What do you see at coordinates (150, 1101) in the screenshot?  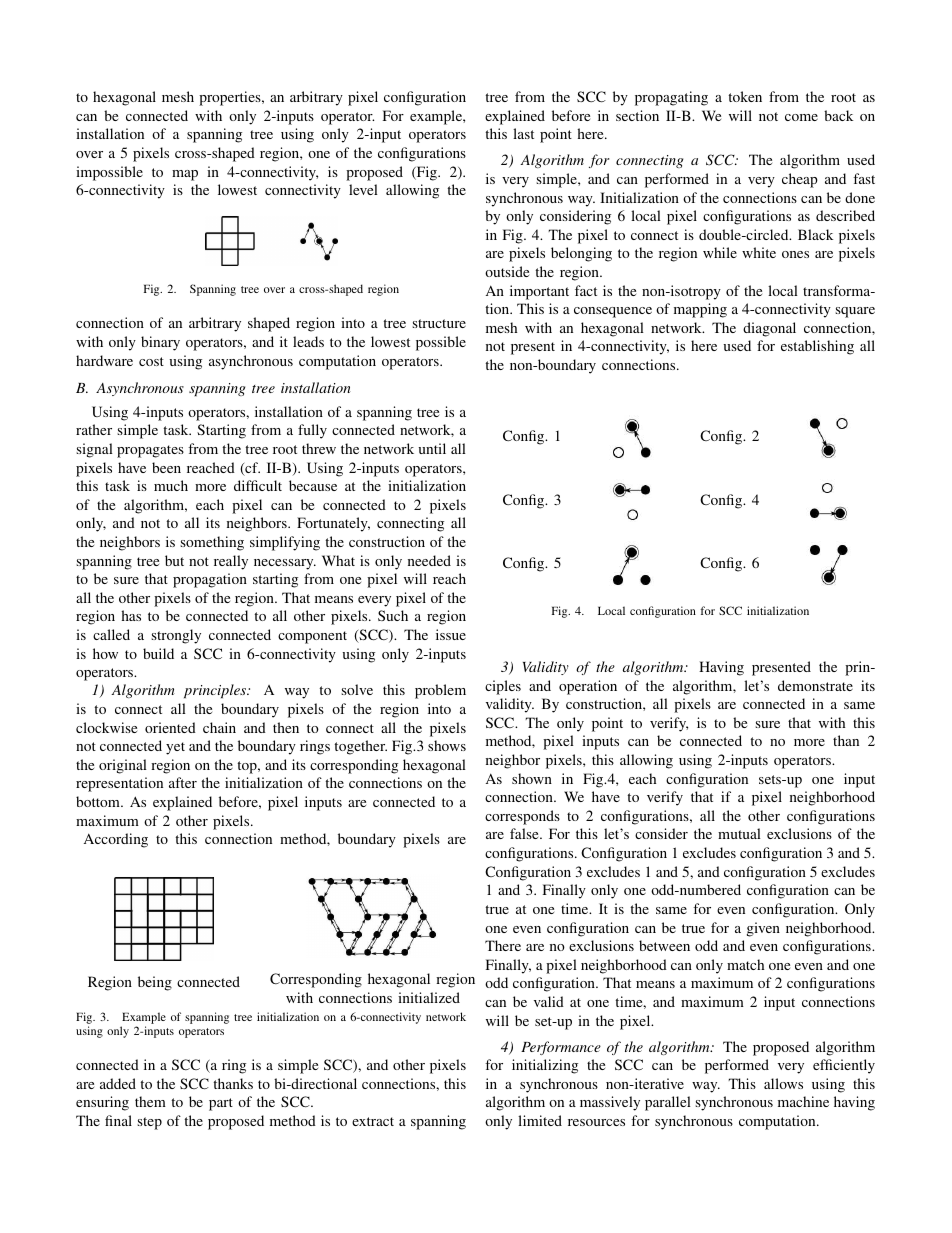 I see `them` at bounding box center [150, 1101].
